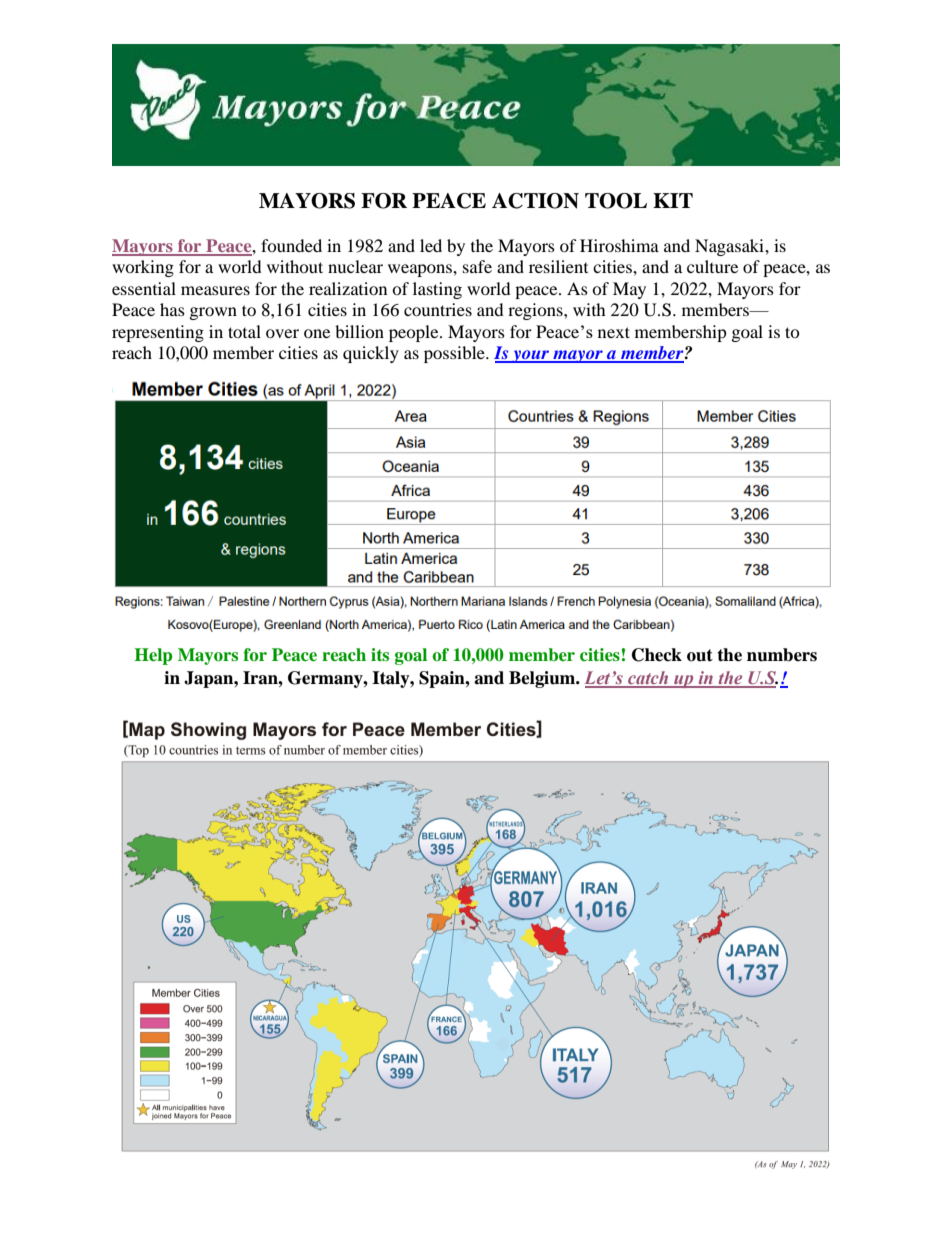  I want to click on Belgium, so click(543, 679).
